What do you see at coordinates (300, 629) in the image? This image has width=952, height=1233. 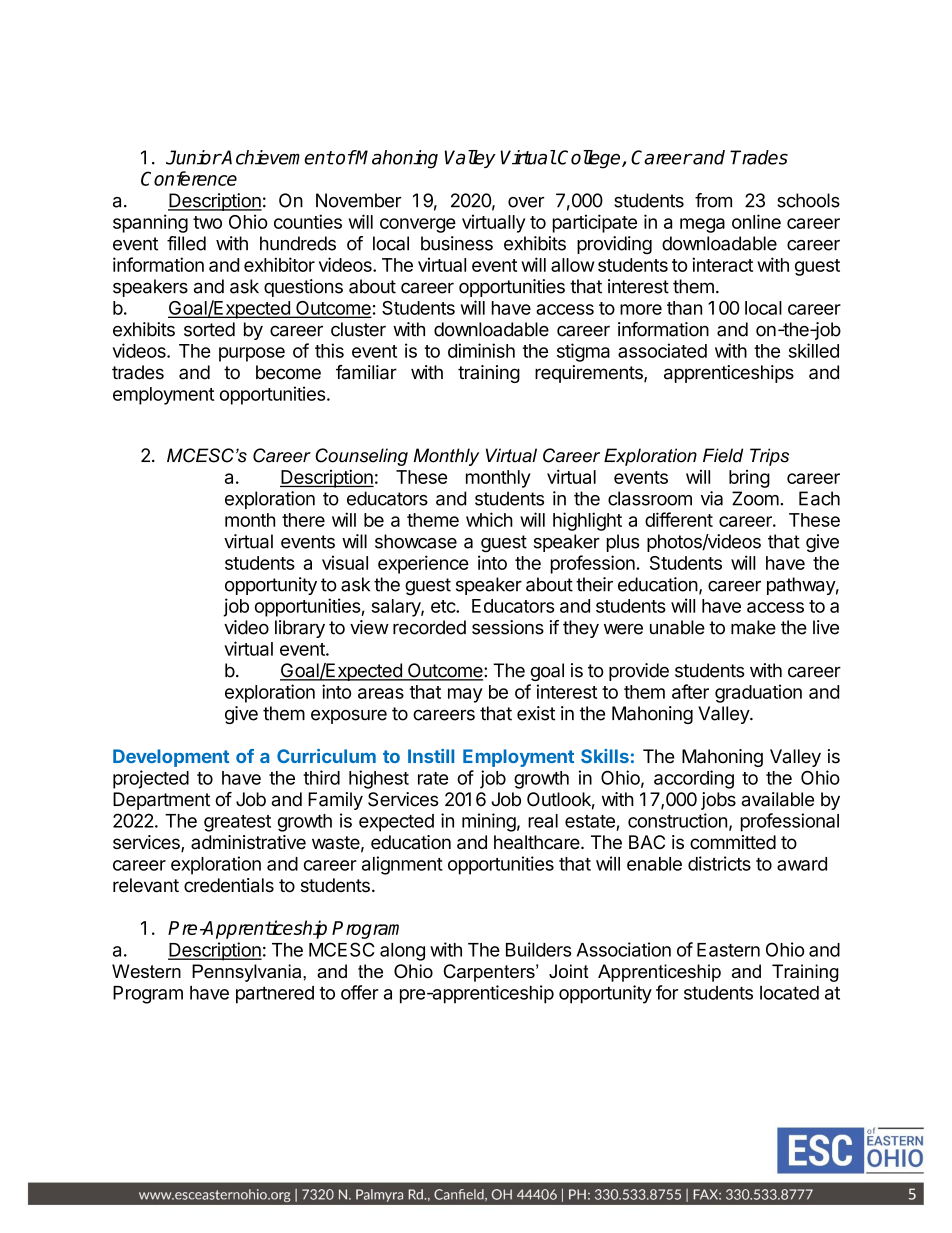 I see `library` at bounding box center [300, 629].
